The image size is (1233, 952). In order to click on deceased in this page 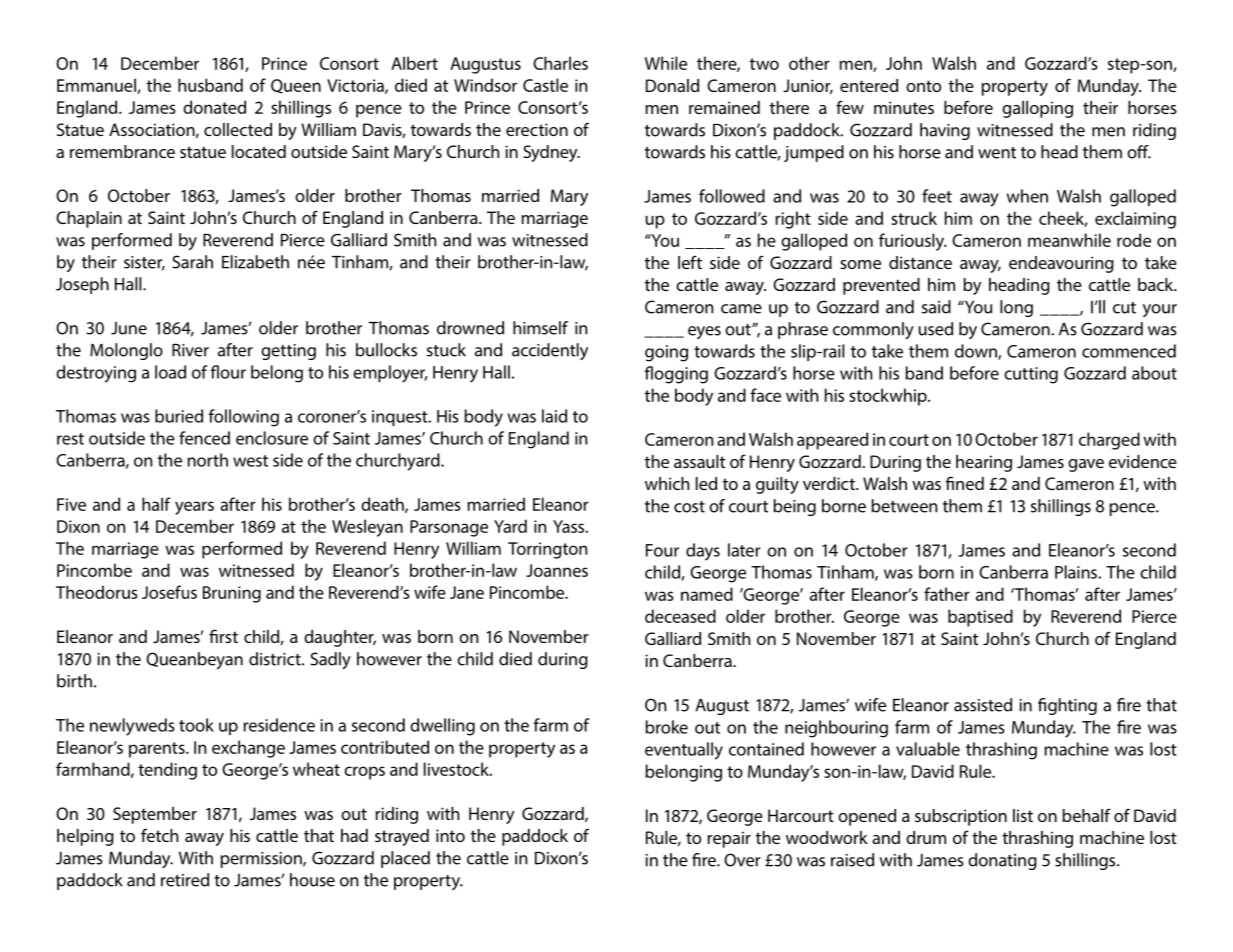, I will do `click(680, 616)`.
